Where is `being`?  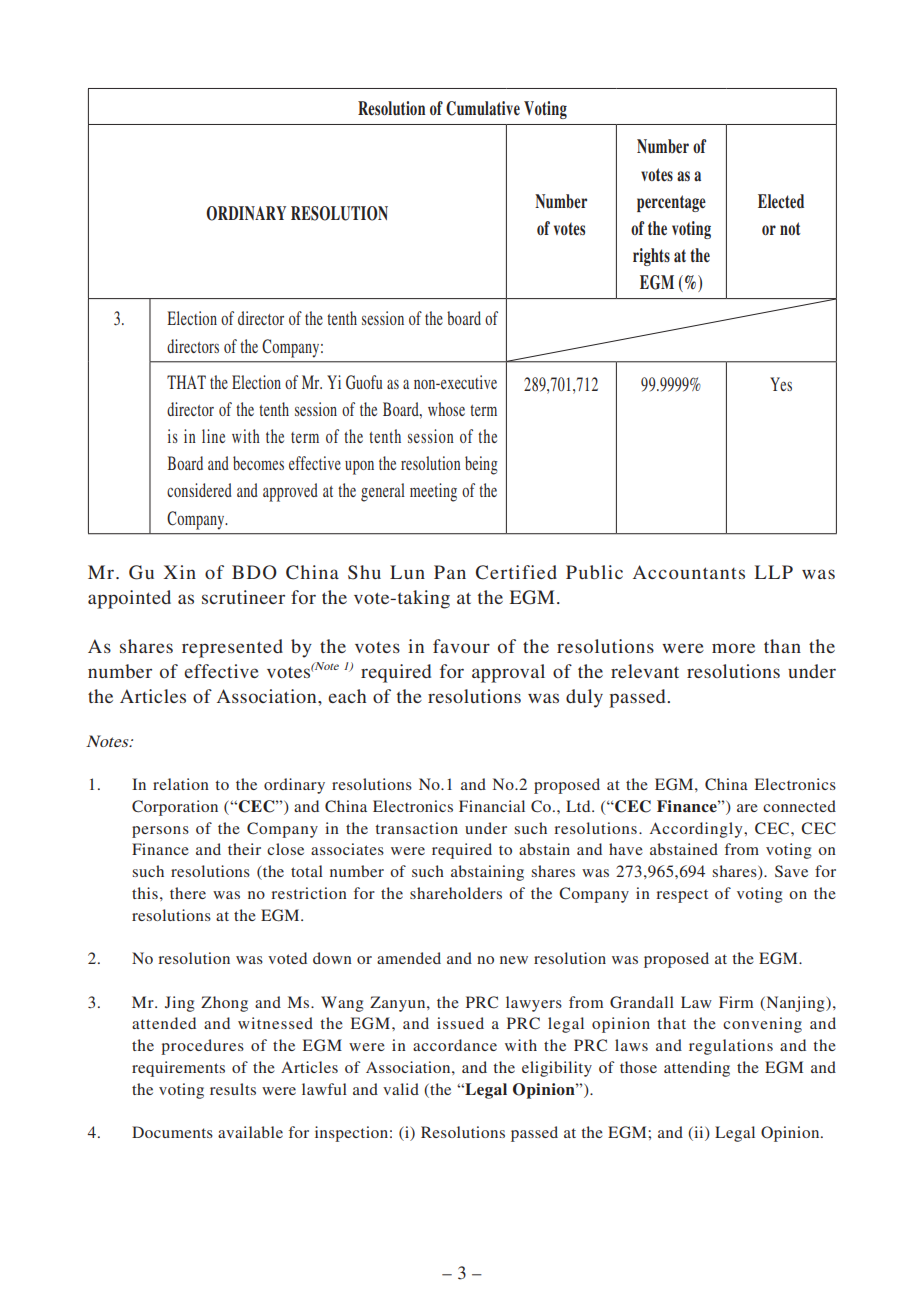
being is located at coordinates (481, 465).
